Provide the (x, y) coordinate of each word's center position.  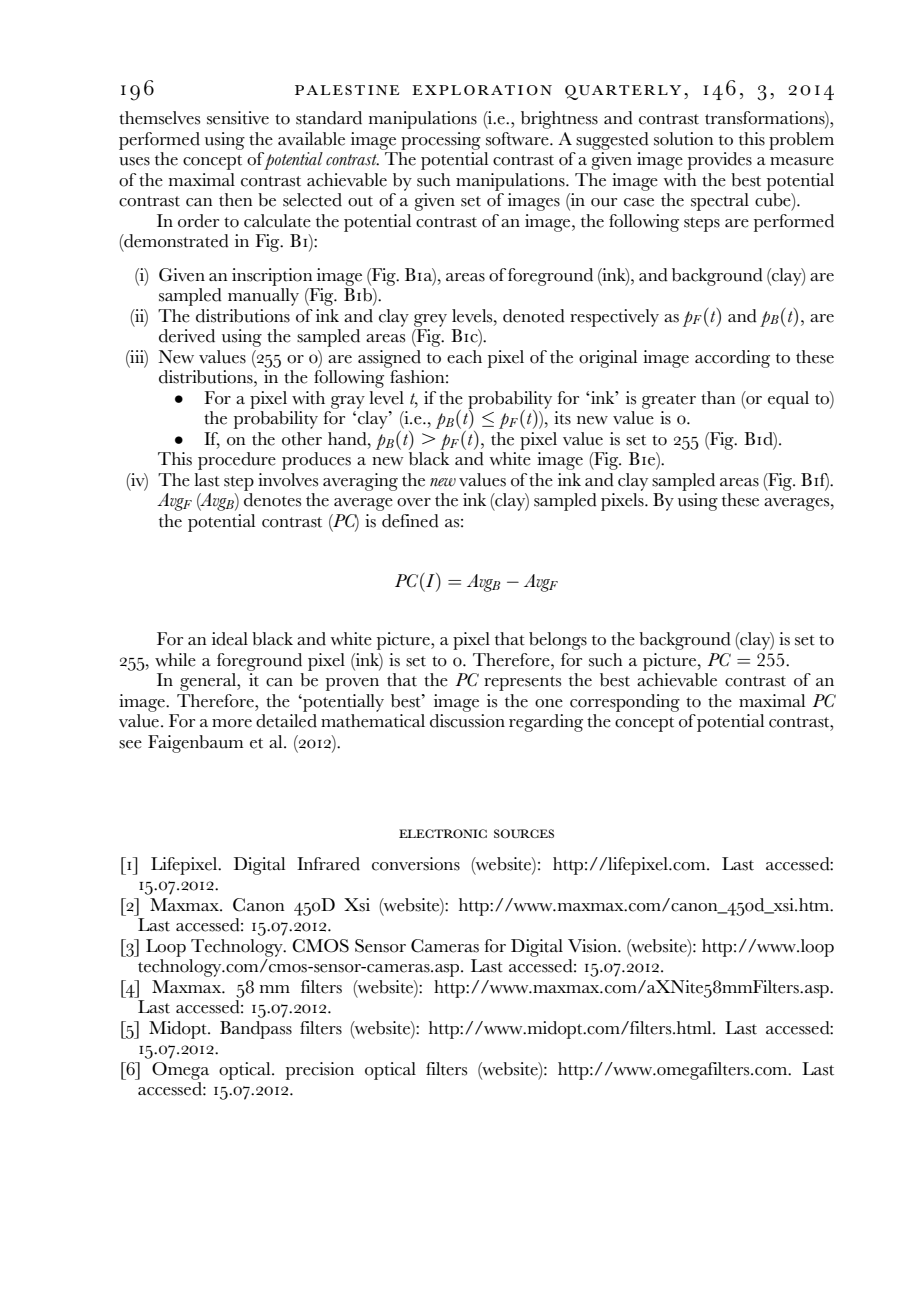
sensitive (238, 118)
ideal (230, 639)
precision (320, 1071)
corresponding (625, 703)
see (130, 744)
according (732, 359)
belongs (558, 641)
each (464, 357)
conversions (416, 864)
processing (441, 141)
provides (720, 161)
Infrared (328, 864)
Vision (593, 946)
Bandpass (256, 1030)
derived (187, 336)
